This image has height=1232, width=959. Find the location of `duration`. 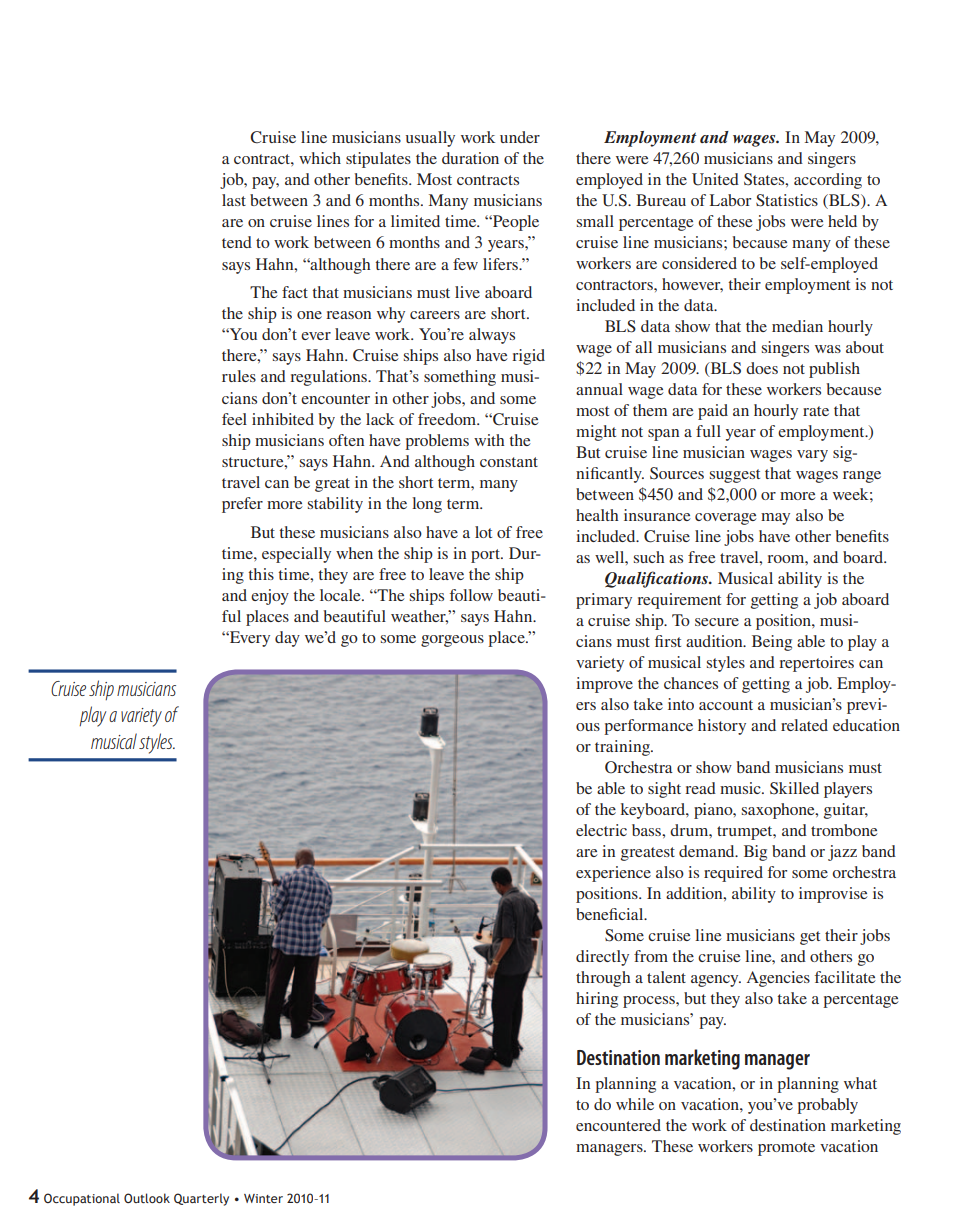

duration is located at coordinates (470, 158).
